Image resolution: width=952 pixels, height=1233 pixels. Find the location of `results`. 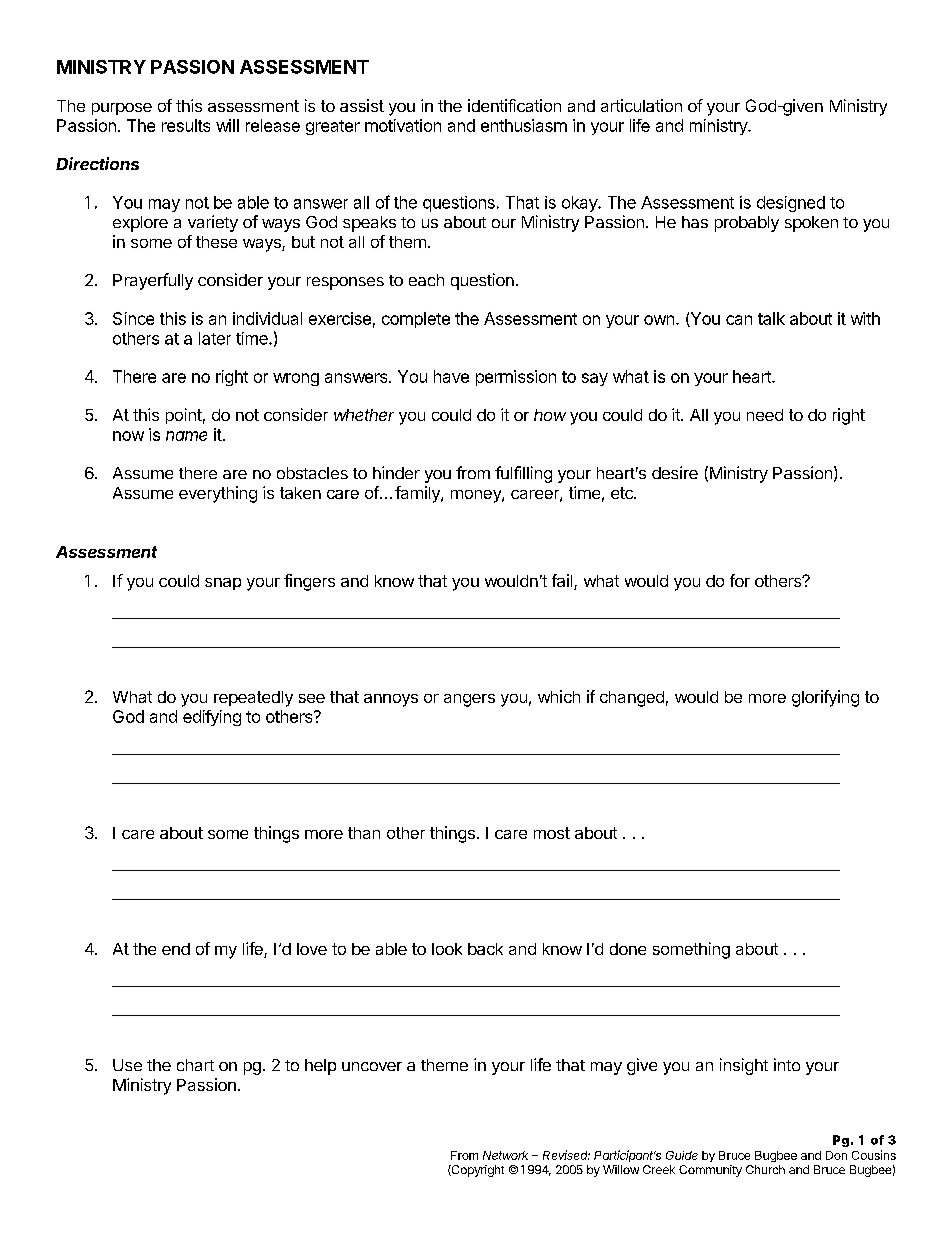

results is located at coordinates (186, 125).
